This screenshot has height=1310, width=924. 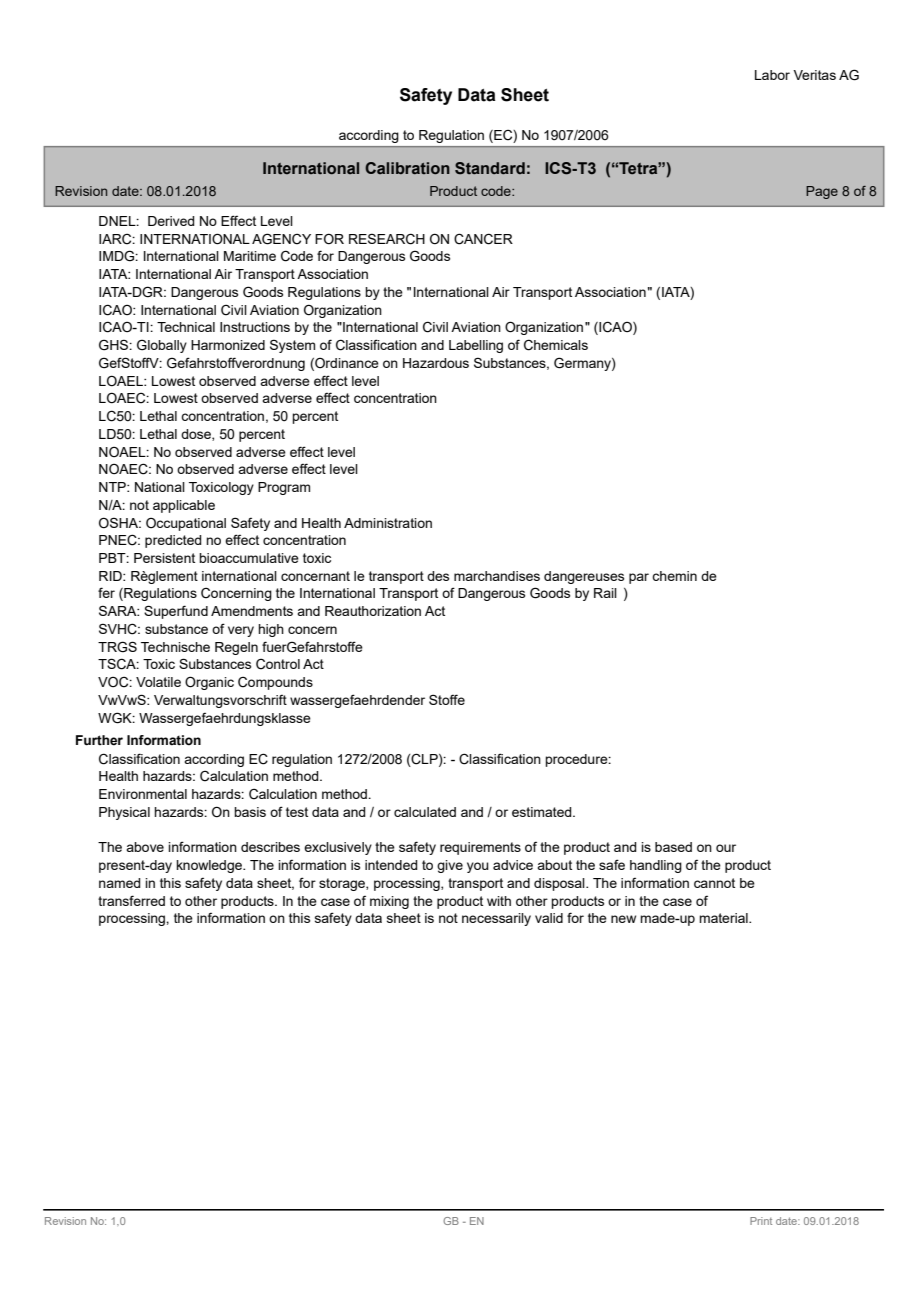 What do you see at coordinates (605, 593) in the screenshot?
I see `Rail` at bounding box center [605, 593].
